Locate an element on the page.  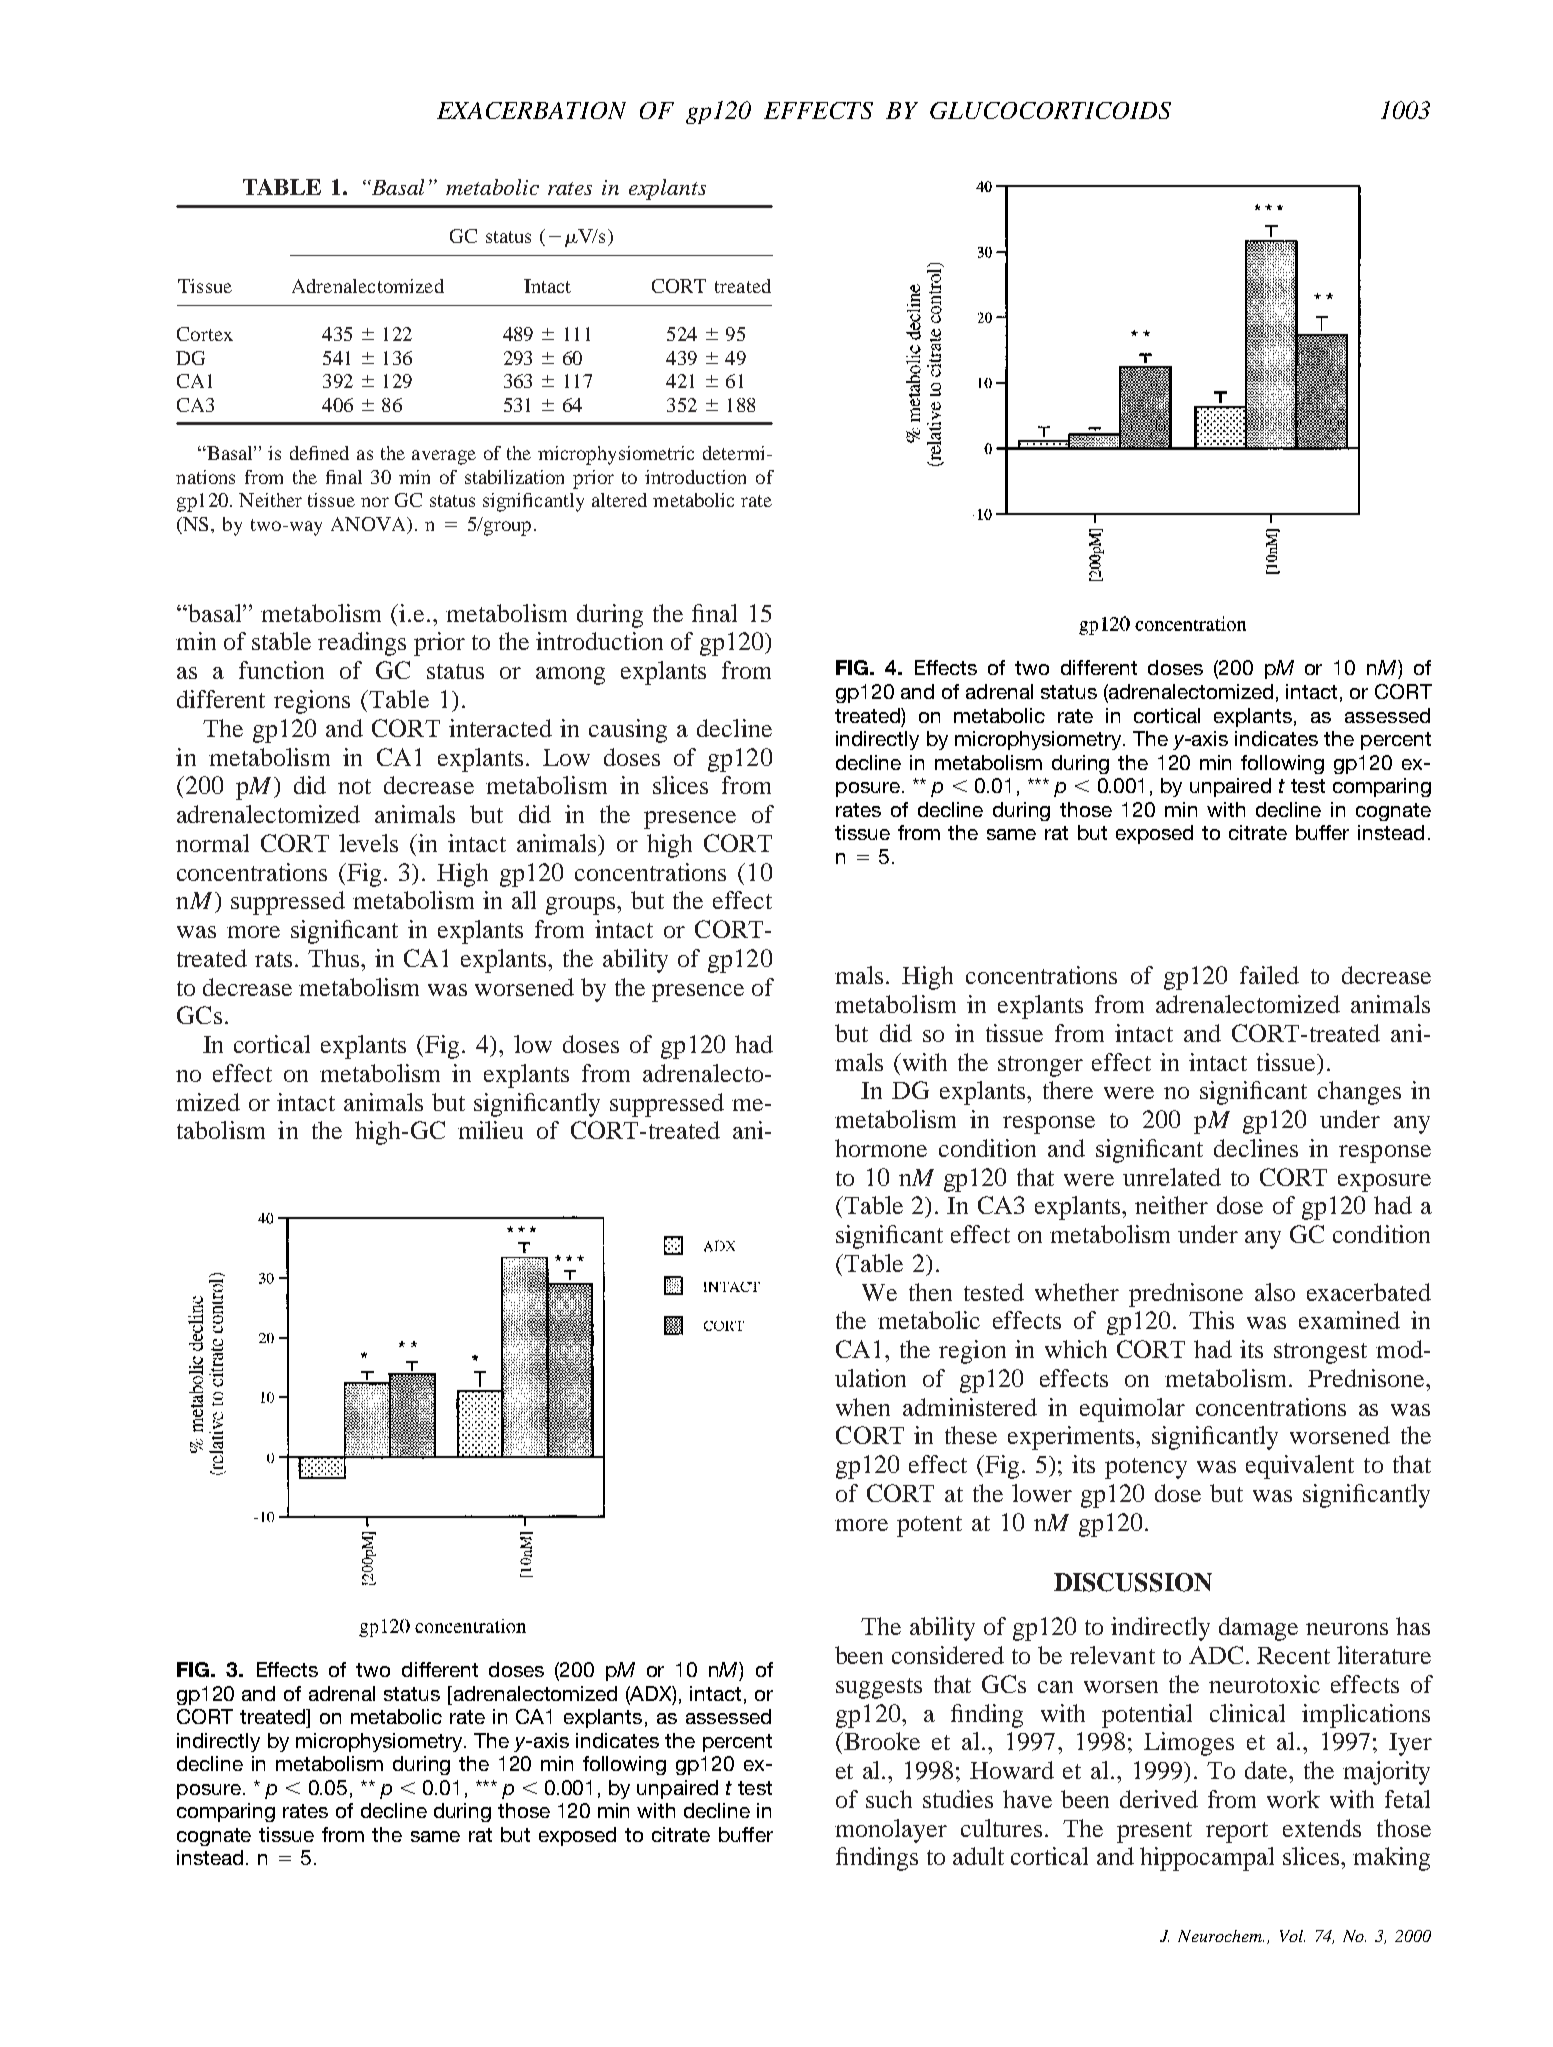
equivalent is located at coordinates (1300, 1467).
